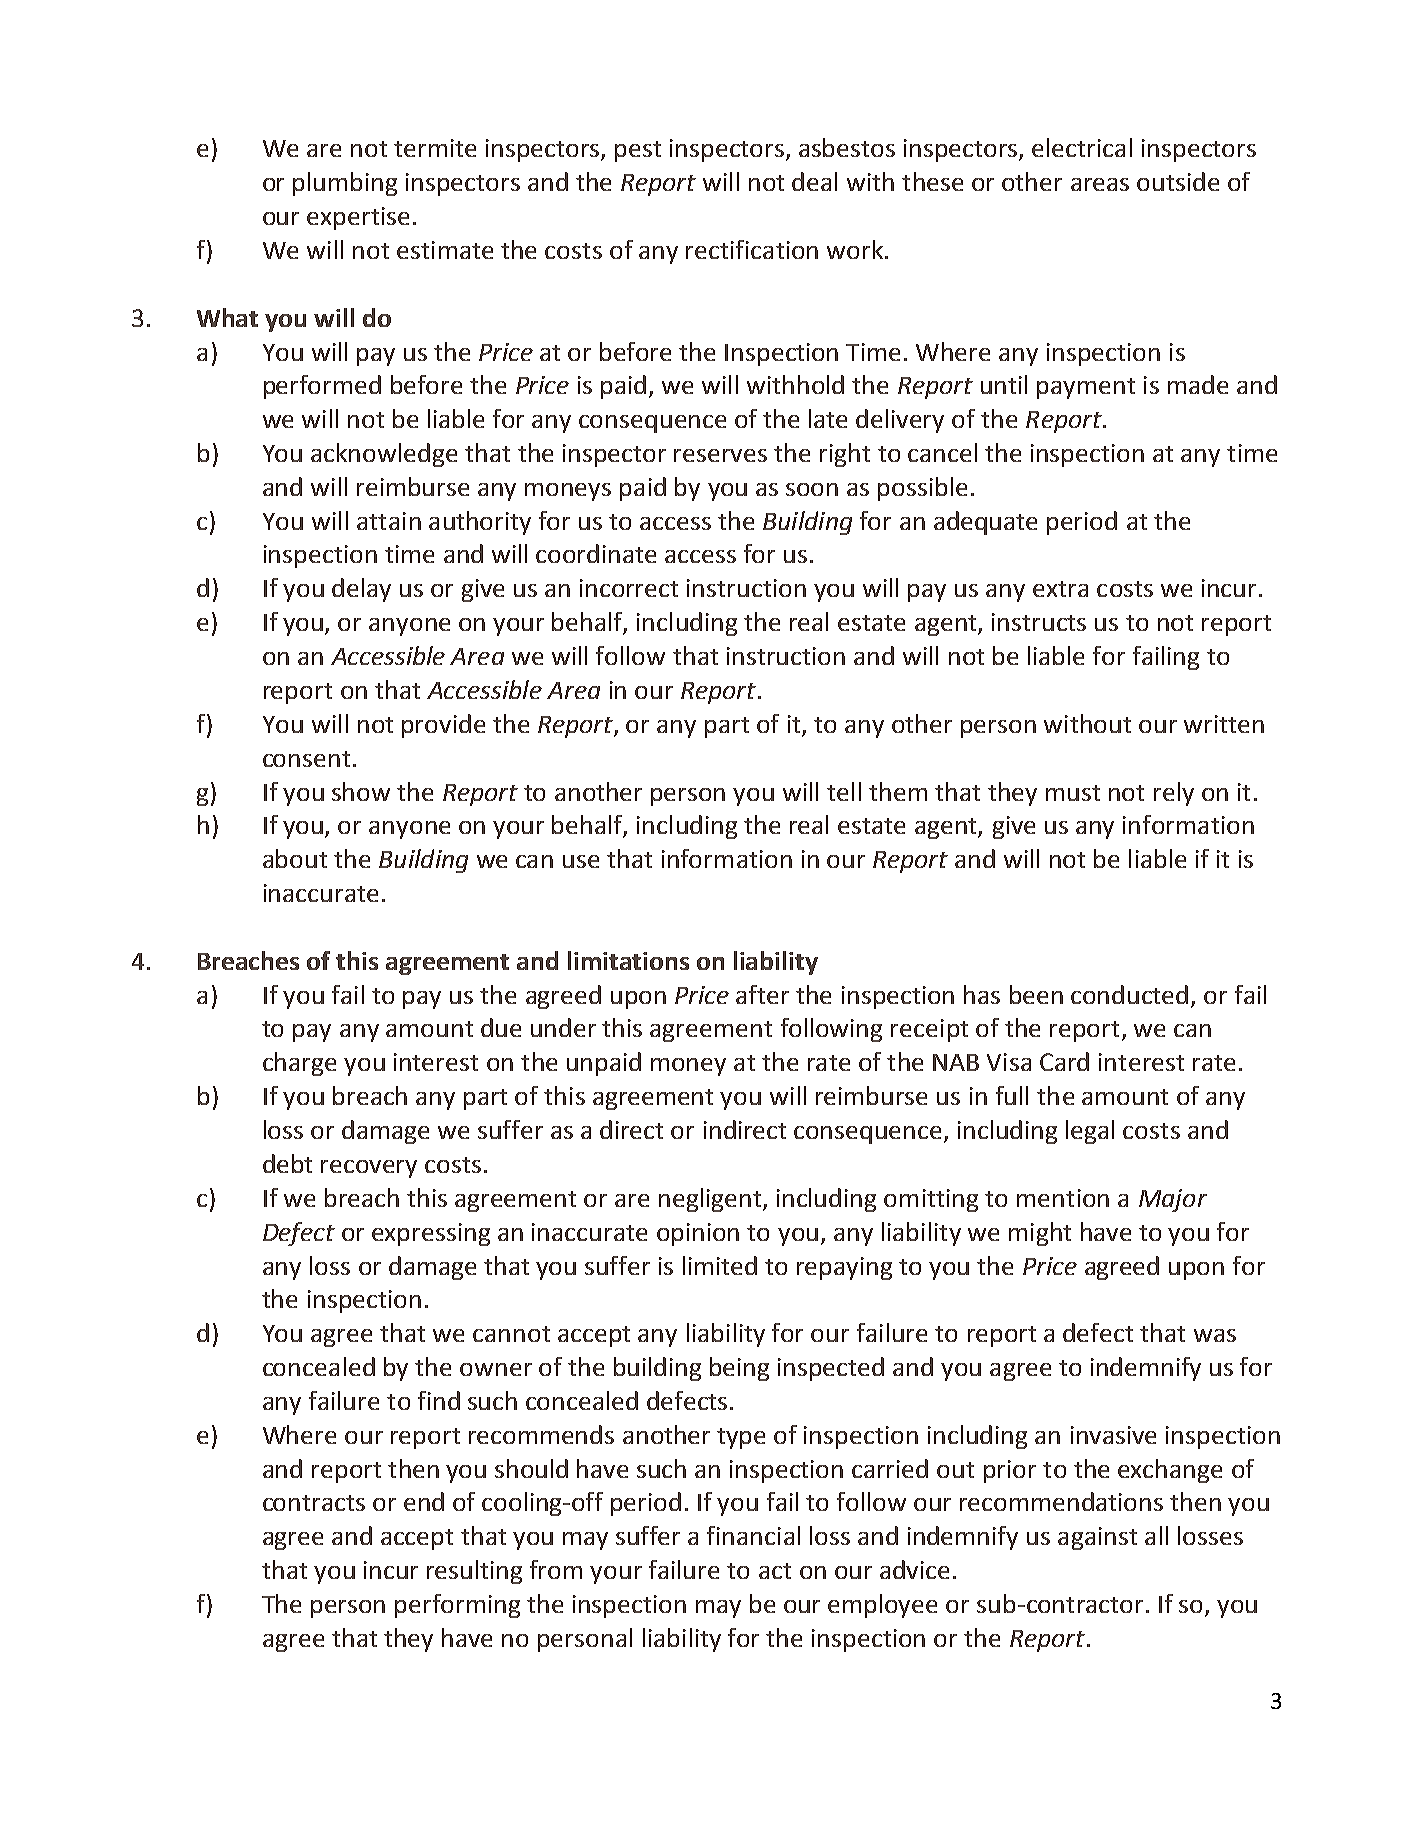 Image resolution: width=1414 pixels, height=1830 pixels. What do you see at coordinates (581, 861) in the image?
I see `use` at bounding box center [581, 861].
